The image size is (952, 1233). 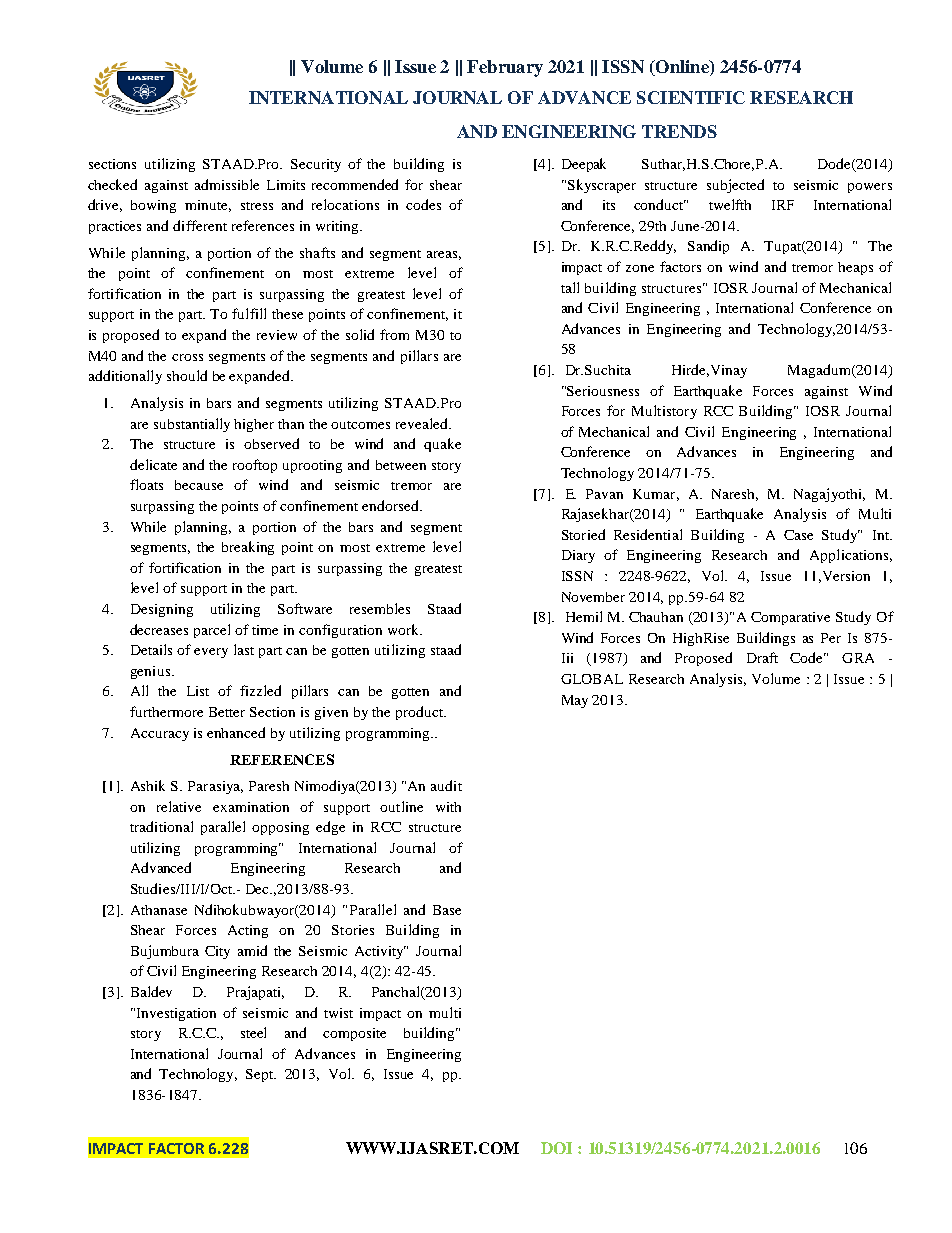 I want to click on endorsed, so click(x=391, y=505).
